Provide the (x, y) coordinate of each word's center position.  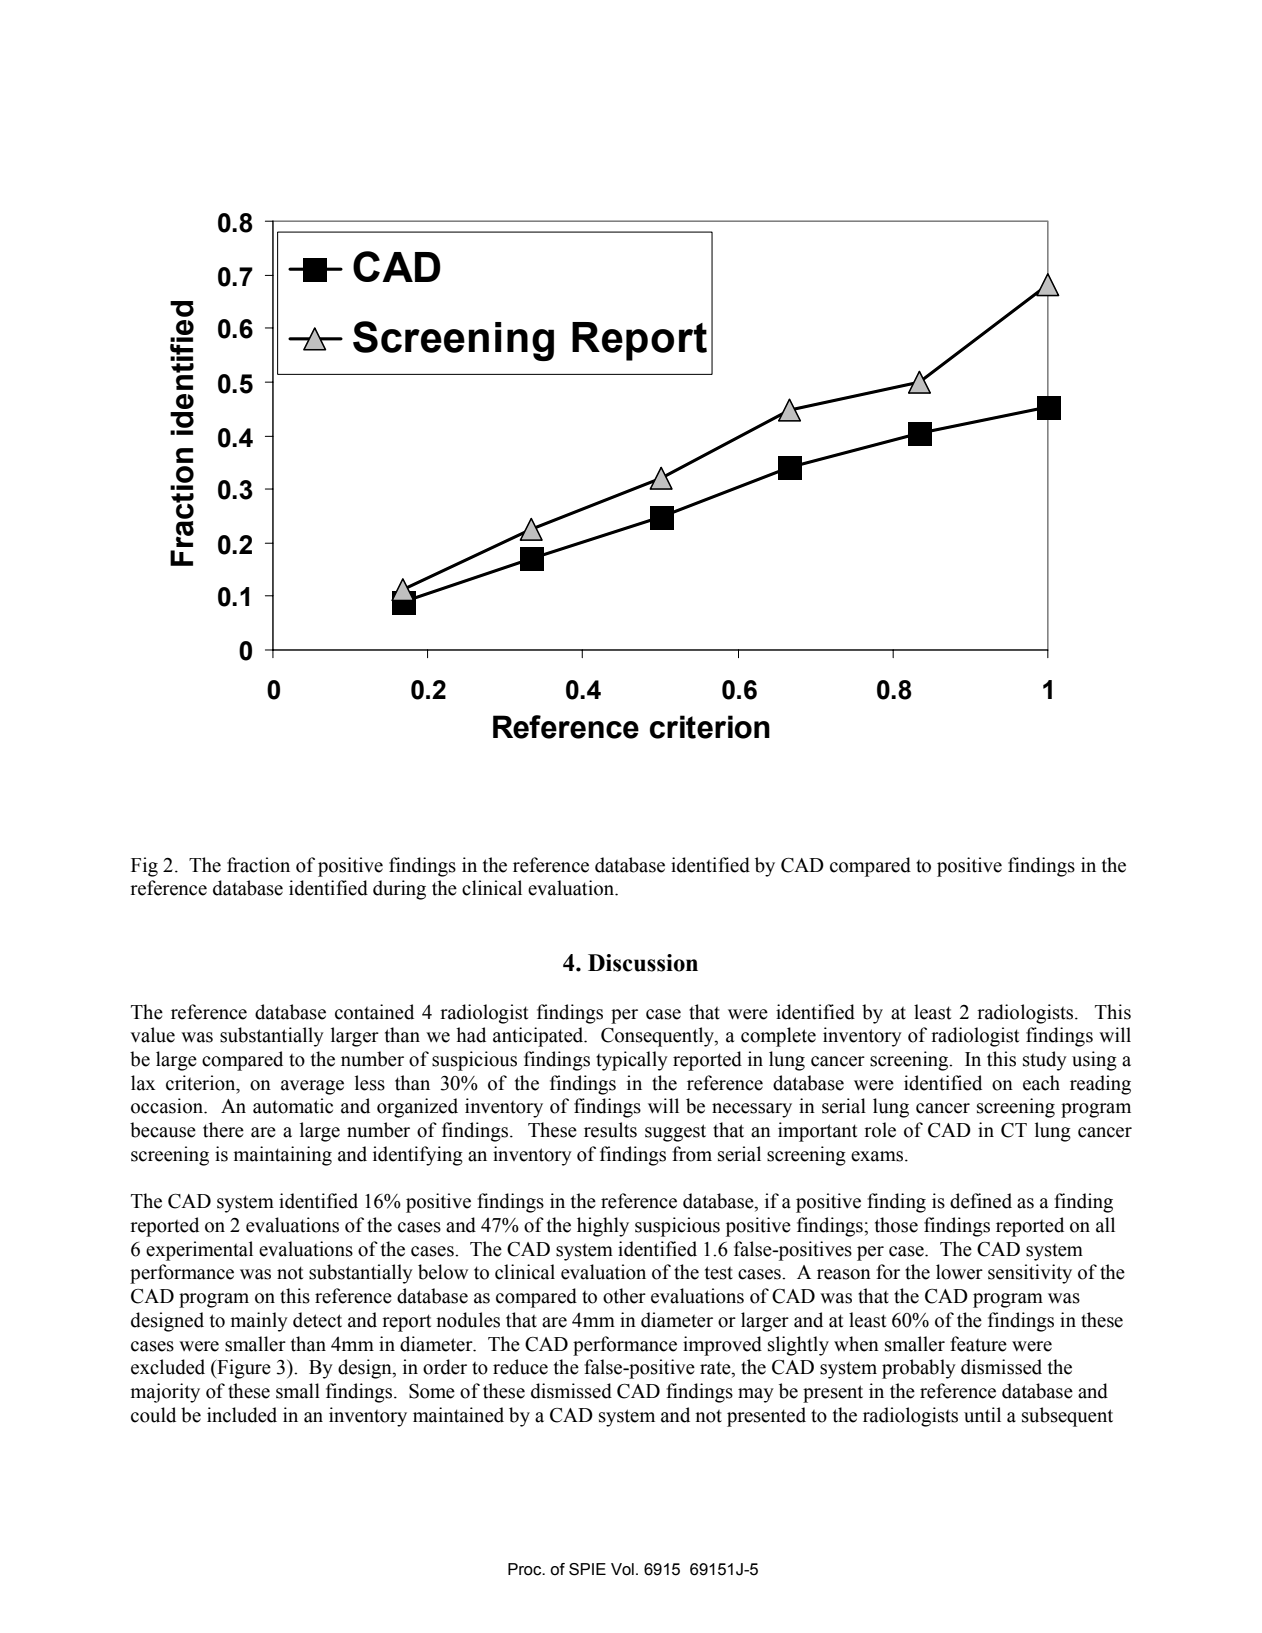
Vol (622, 1569)
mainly (259, 1322)
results (610, 1130)
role (880, 1130)
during (399, 890)
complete (778, 1037)
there (223, 1130)
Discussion (643, 963)
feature (978, 1344)
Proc (526, 1569)
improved (722, 1346)
